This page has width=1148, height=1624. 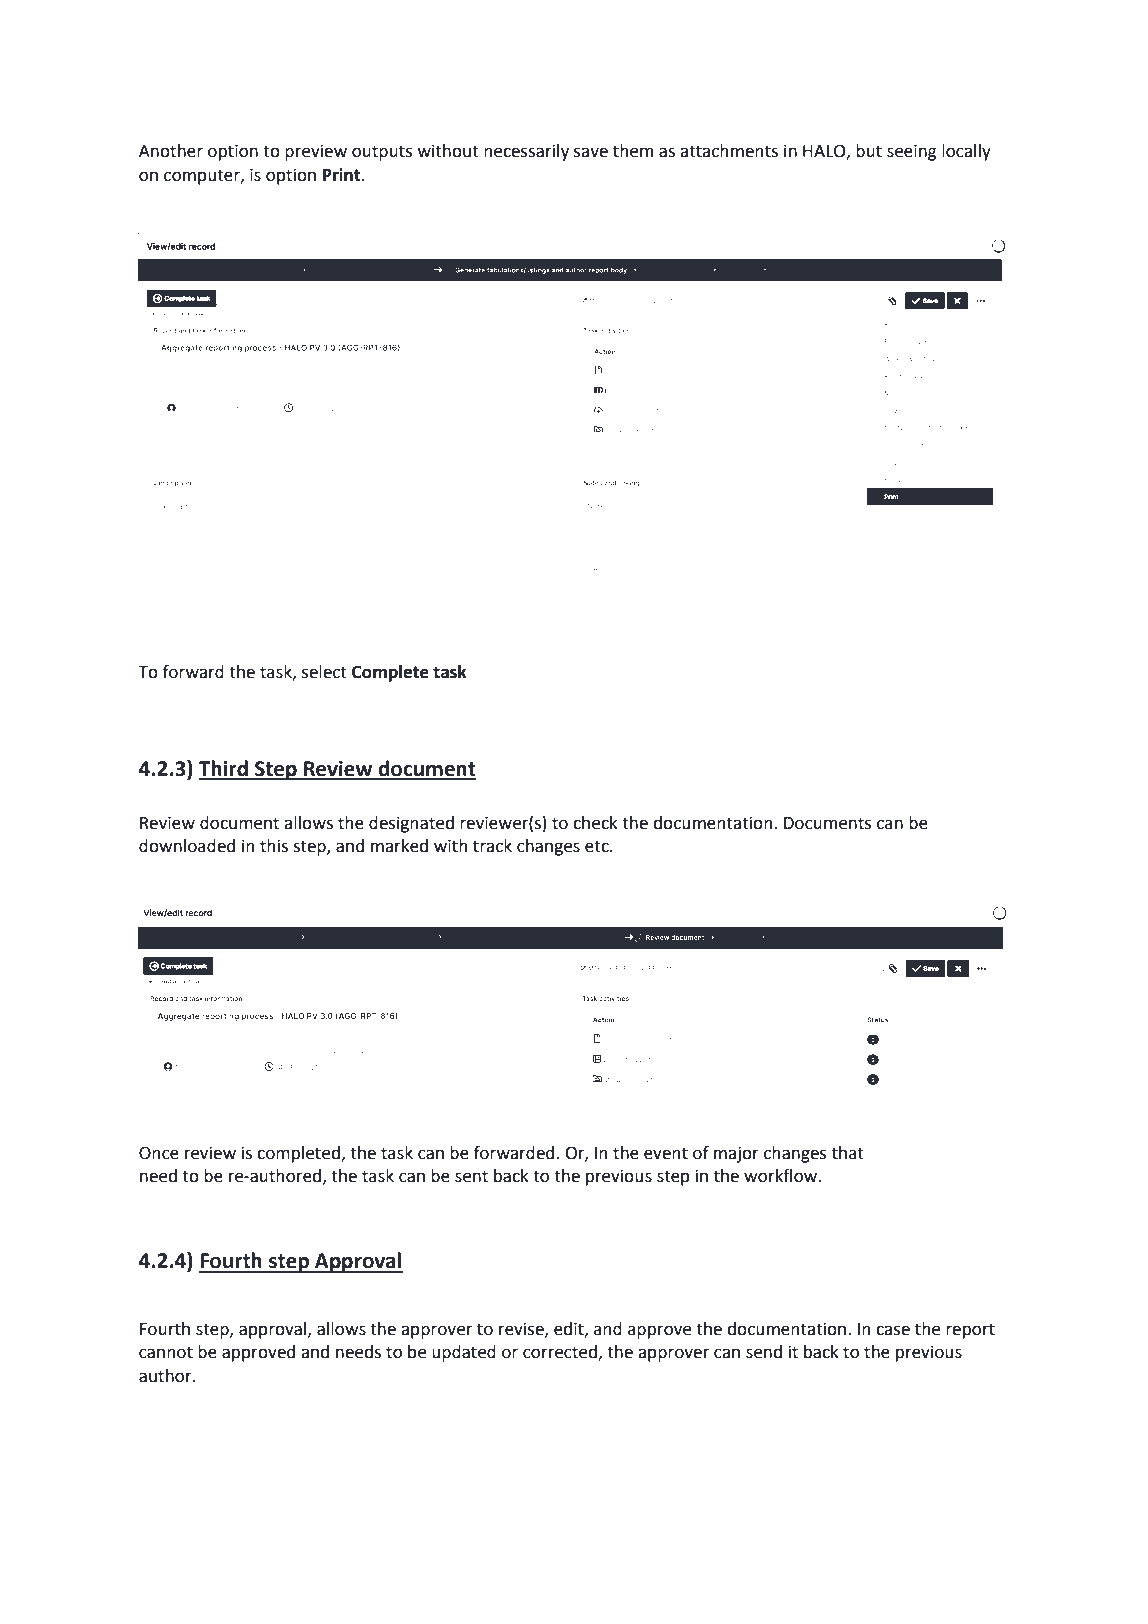 I want to click on etc, so click(x=598, y=846).
